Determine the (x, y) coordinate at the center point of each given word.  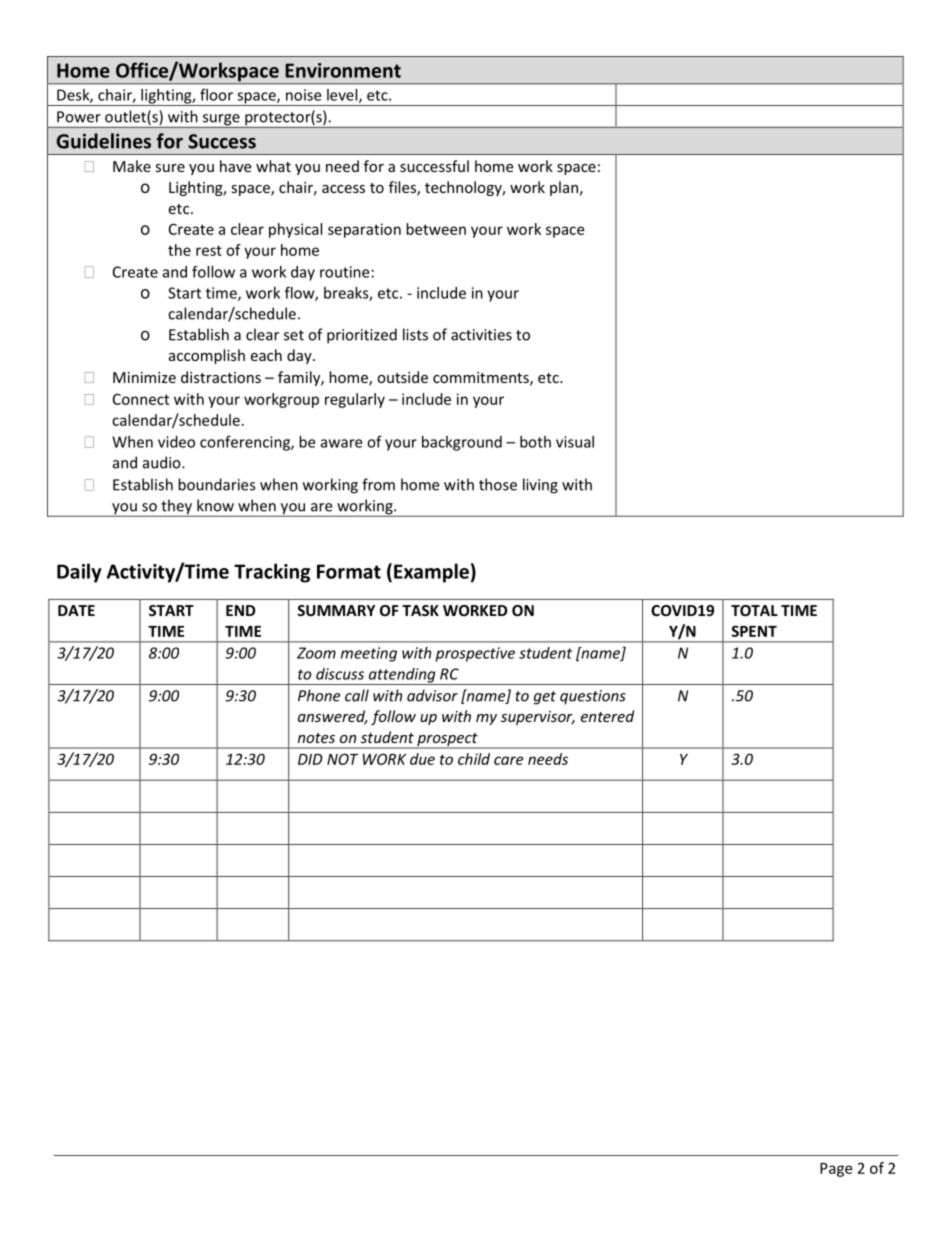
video (176, 442)
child (474, 759)
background (462, 443)
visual (575, 442)
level (343, 96)
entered (607, 716)
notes (316, 738)
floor (216, 94)
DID (310, 759)
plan (564, 188)
